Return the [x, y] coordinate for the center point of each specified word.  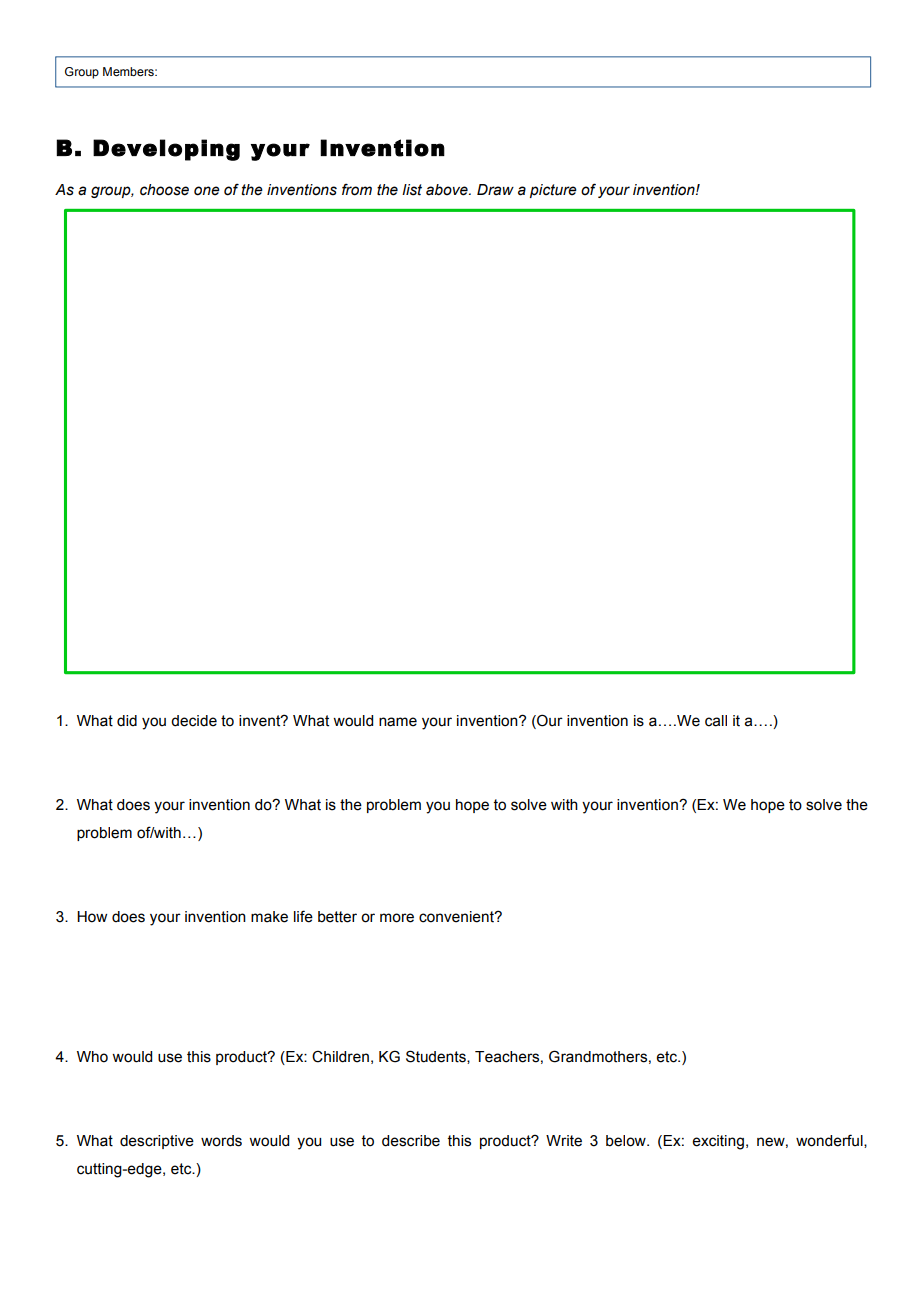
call [716, 721]
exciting [718, 1142]
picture [553, 191]
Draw [495, 190]
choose [164, 190]
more [397, 918]
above [448, 190]
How [92, 917]
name [398, 722]
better [337, 917]
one [207, 191]
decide [194, 721]
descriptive [157, 1142]
